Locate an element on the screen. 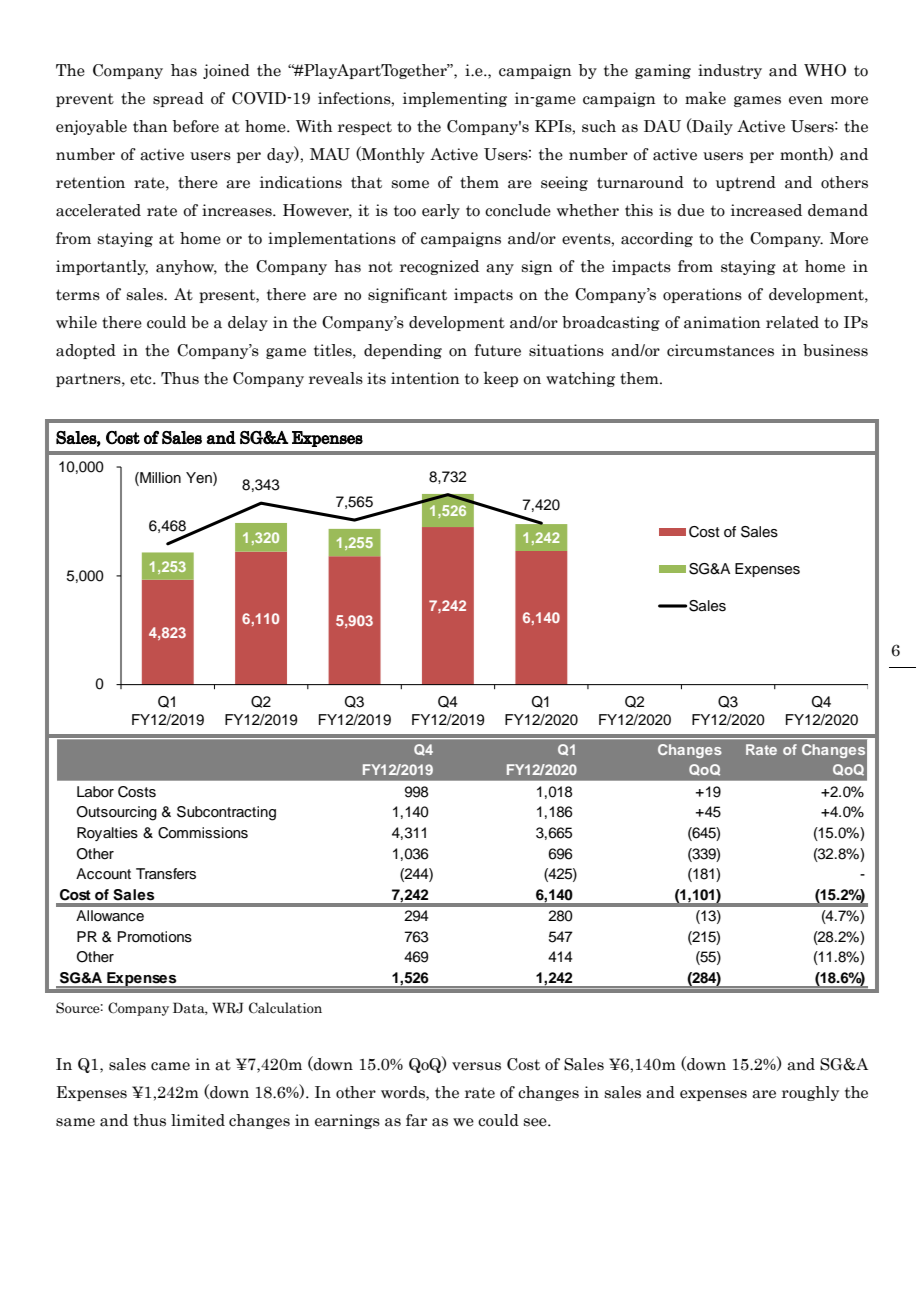 This screenshot has width=924, height=1308. roughly is located at coordinates (810, 1093).
